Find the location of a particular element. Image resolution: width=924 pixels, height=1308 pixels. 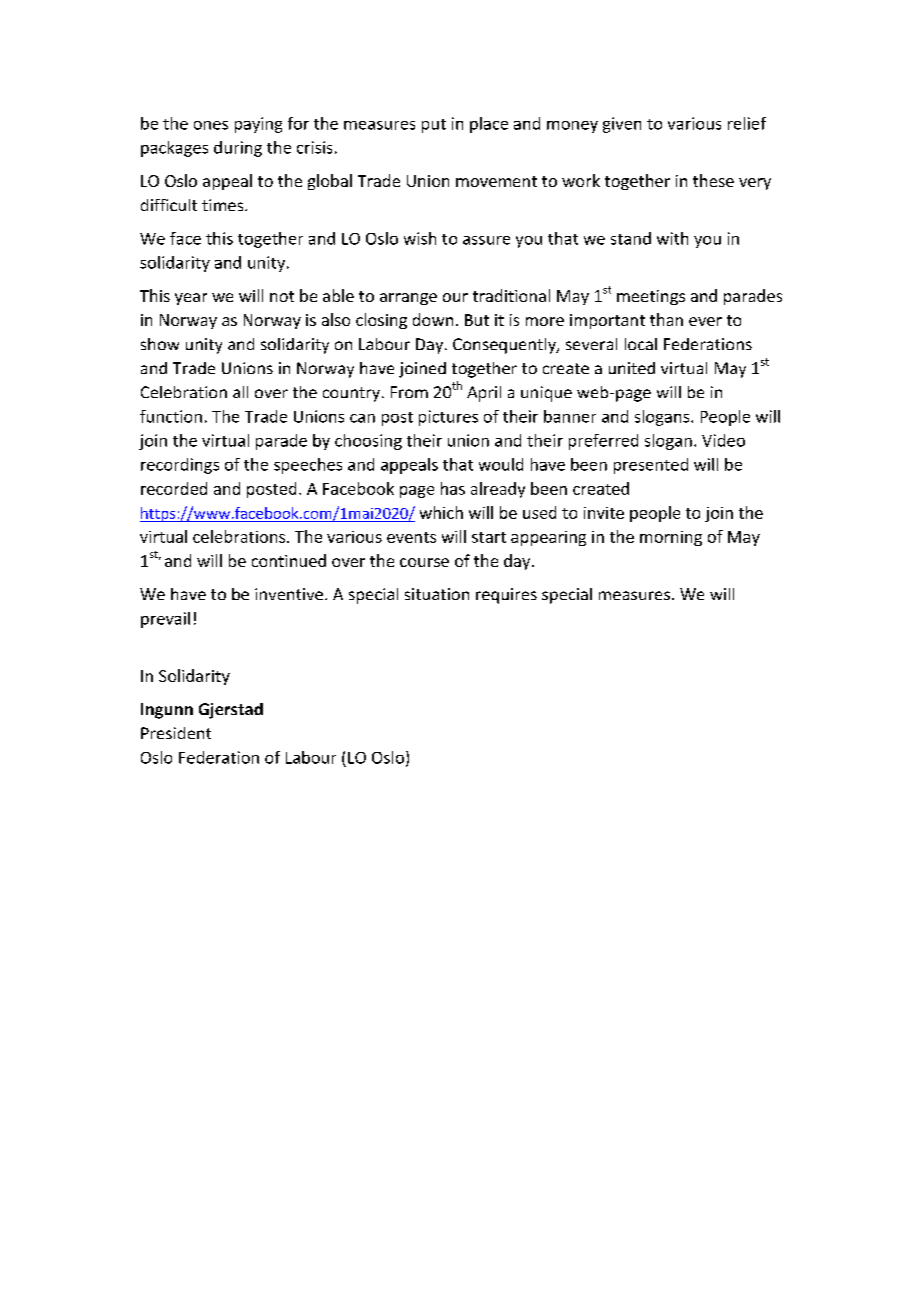

pictures is located at coordinates (448, 418).
